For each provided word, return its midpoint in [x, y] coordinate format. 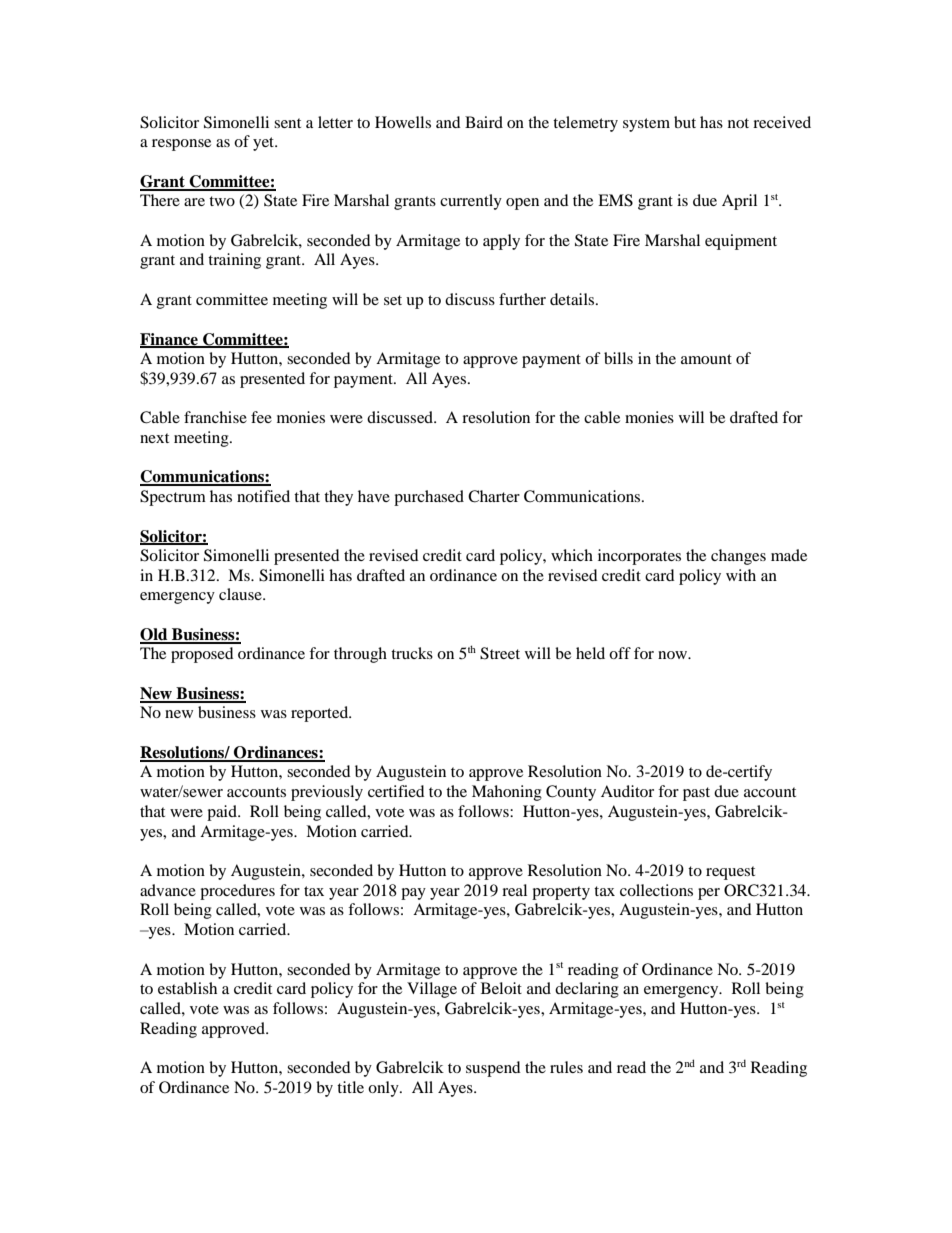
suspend [493, 1069]
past [696, 794]
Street [500, 653]
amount [706, 359]
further [522, 299]
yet [265, 144]
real [514, 890]
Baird [484, 122]
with [741, 575]
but [685, 122]
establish [187, 988]
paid [223, 813]
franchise [215, 417]
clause [241, 594]
